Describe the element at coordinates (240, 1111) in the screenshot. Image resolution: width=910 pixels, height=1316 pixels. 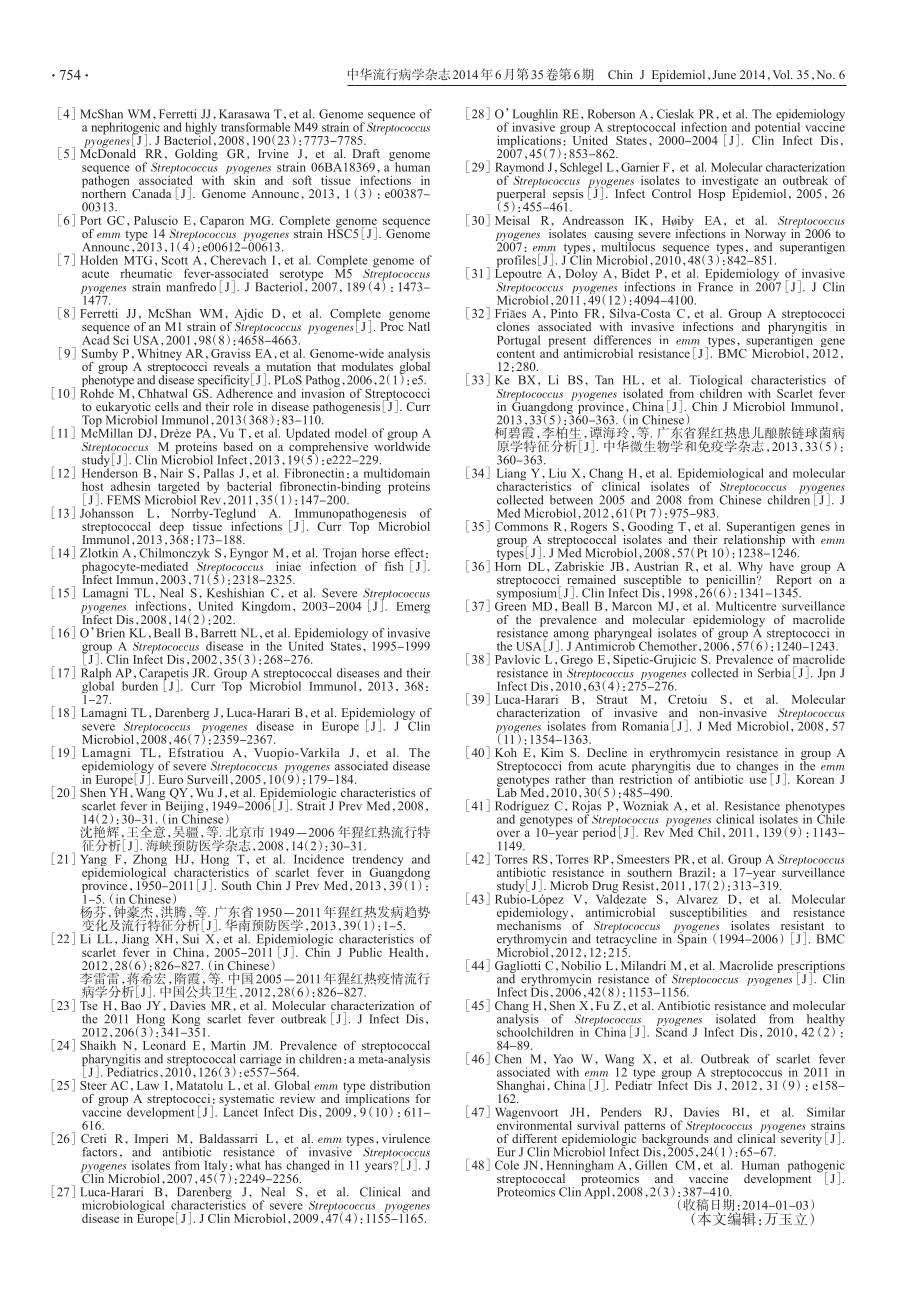
I see `Lancet` at that location.
